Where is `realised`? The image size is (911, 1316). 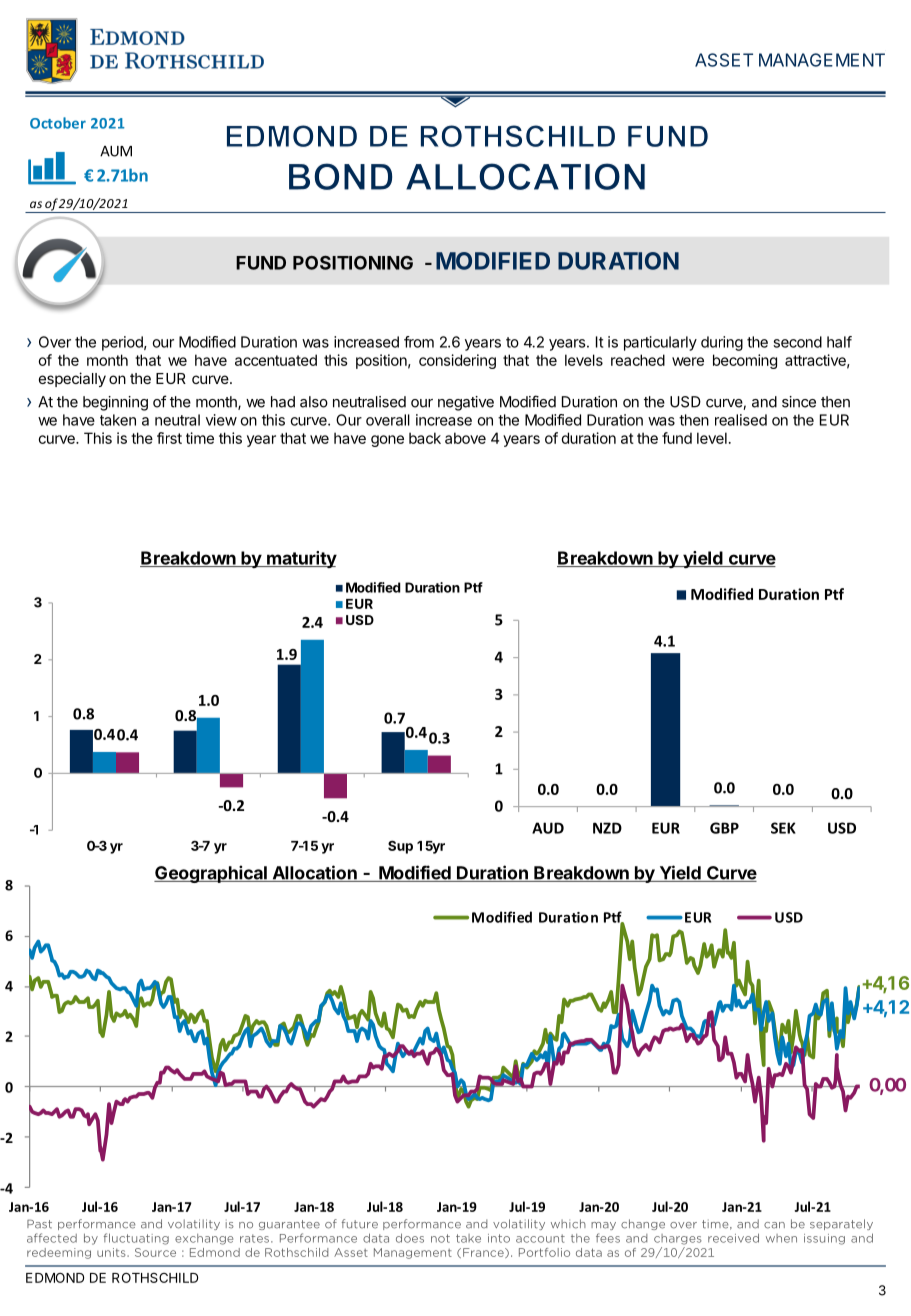 realised is located at coordinates (741, 420).
